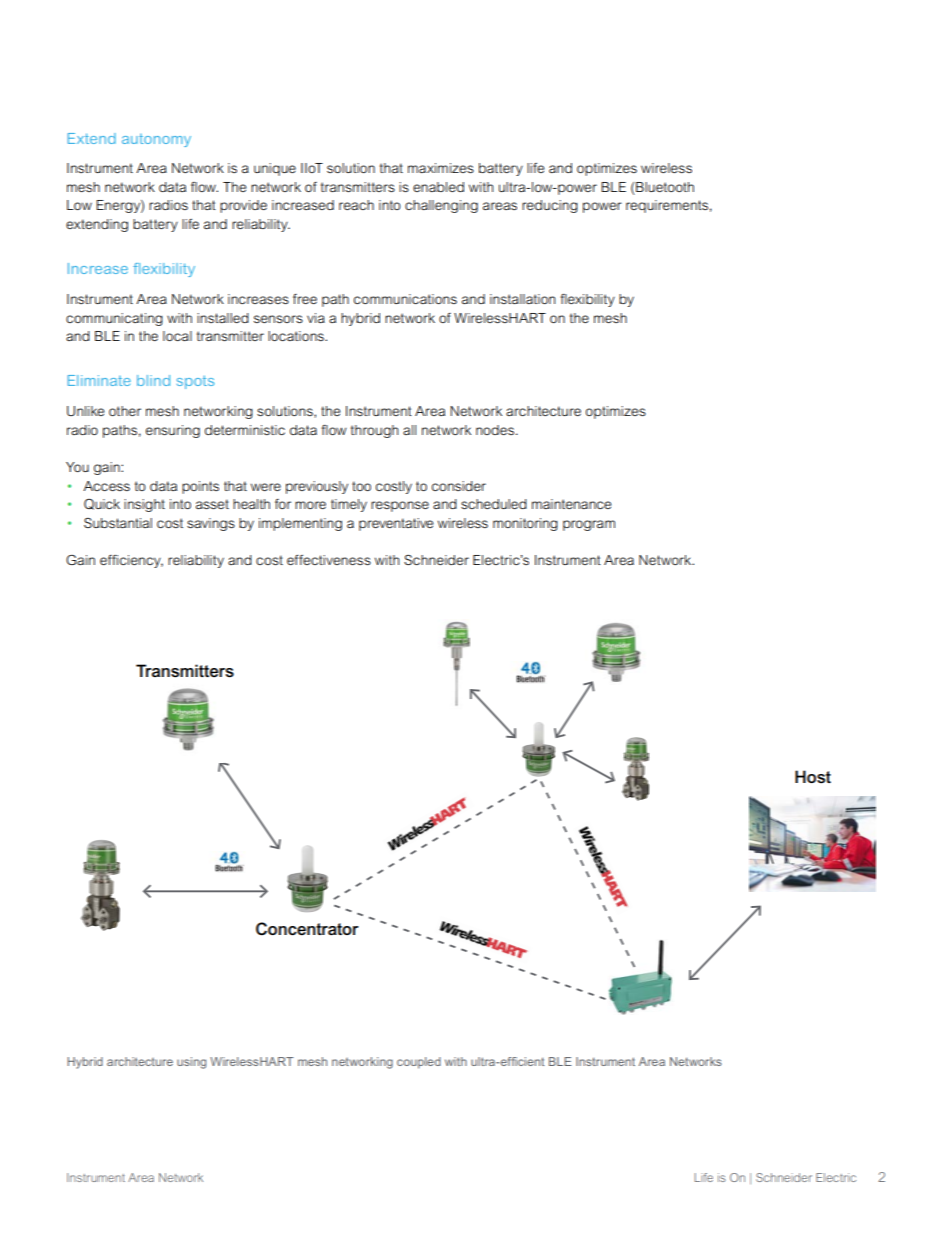 The image size is (952, 1233). What do you see at coordinates (665, 187) in the image?
I see `Bluetooth` at bounding box center [665, 187].
